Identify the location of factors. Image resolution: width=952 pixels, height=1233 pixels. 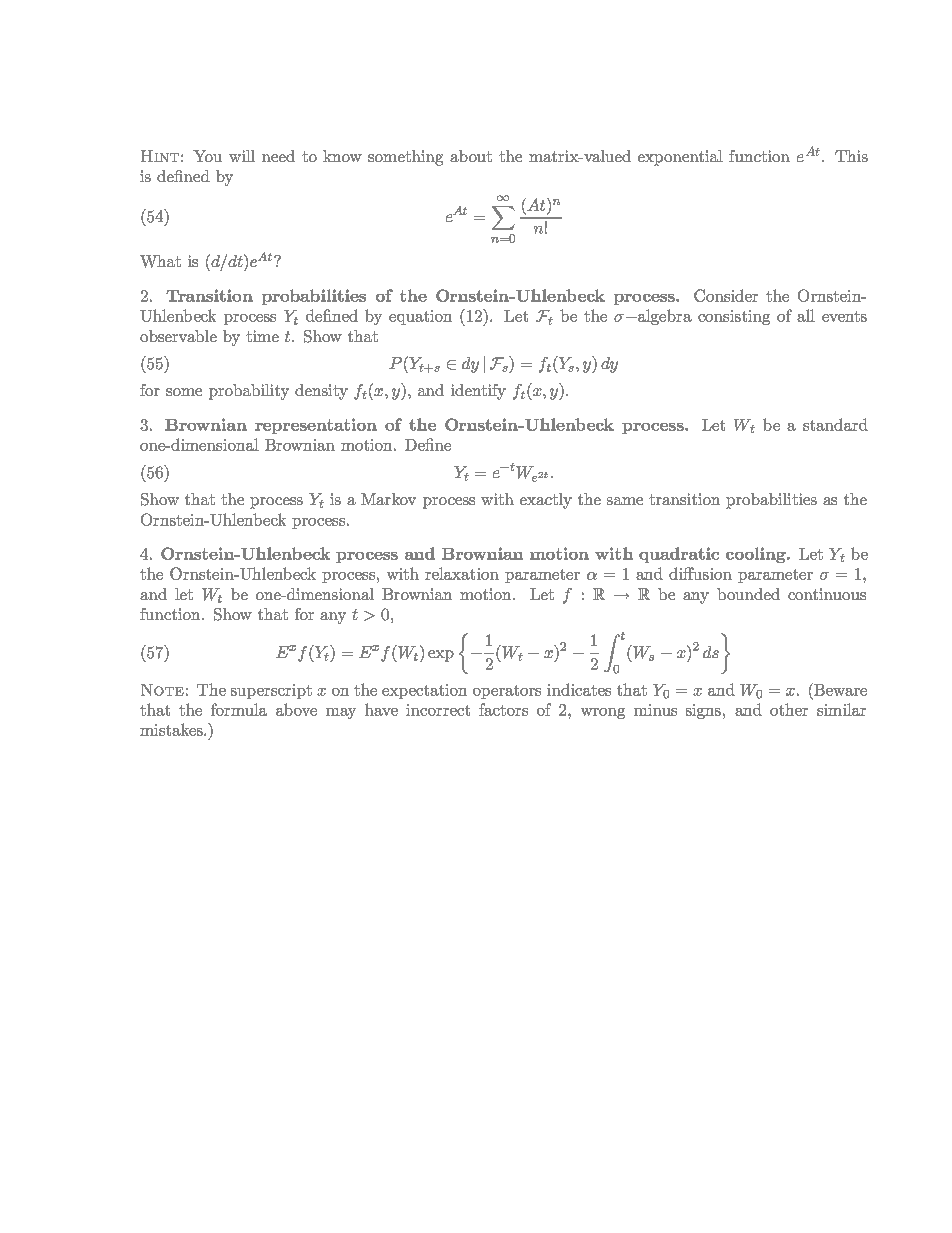
(503, 709).
